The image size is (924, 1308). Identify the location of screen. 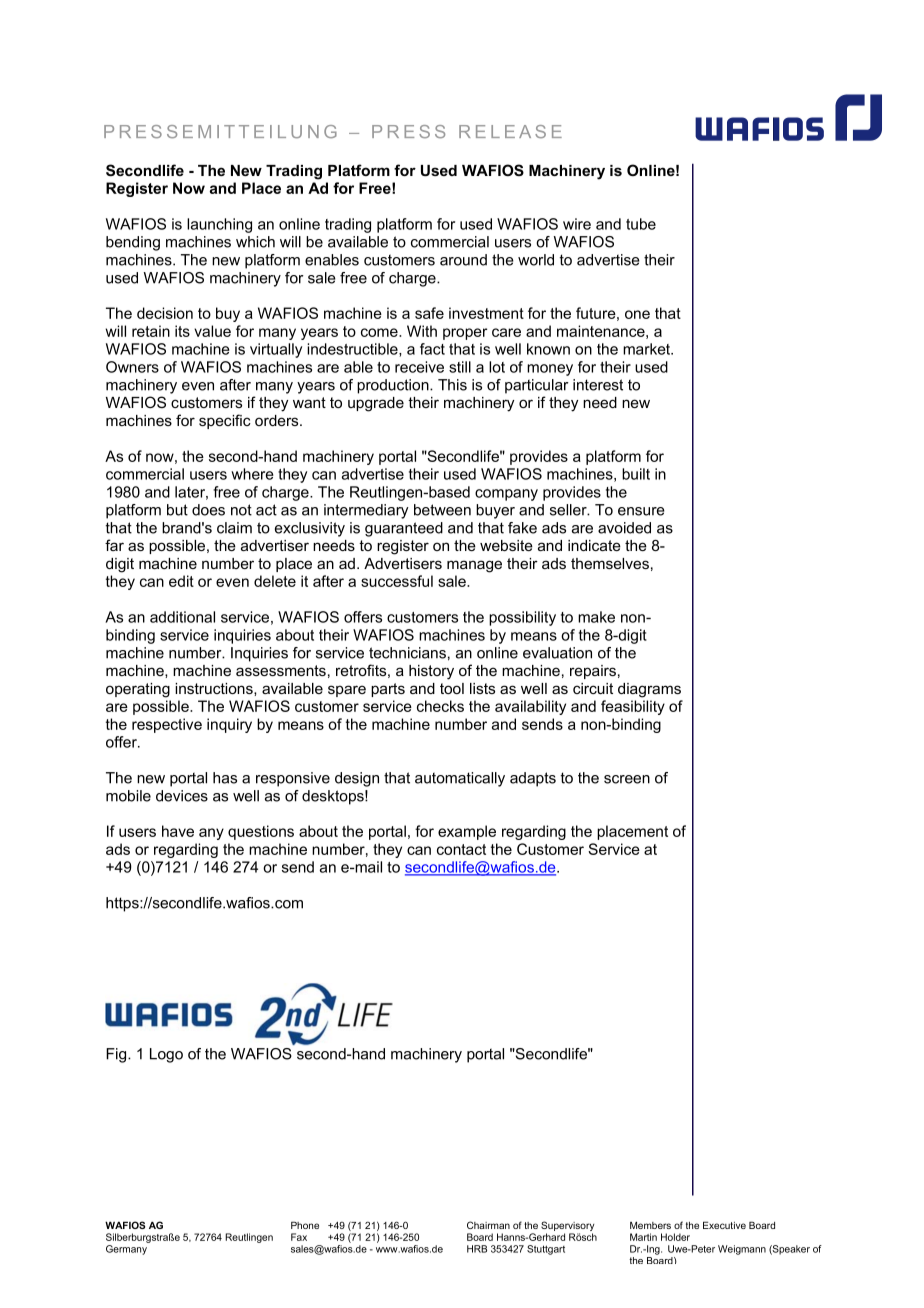
(627, 779).
